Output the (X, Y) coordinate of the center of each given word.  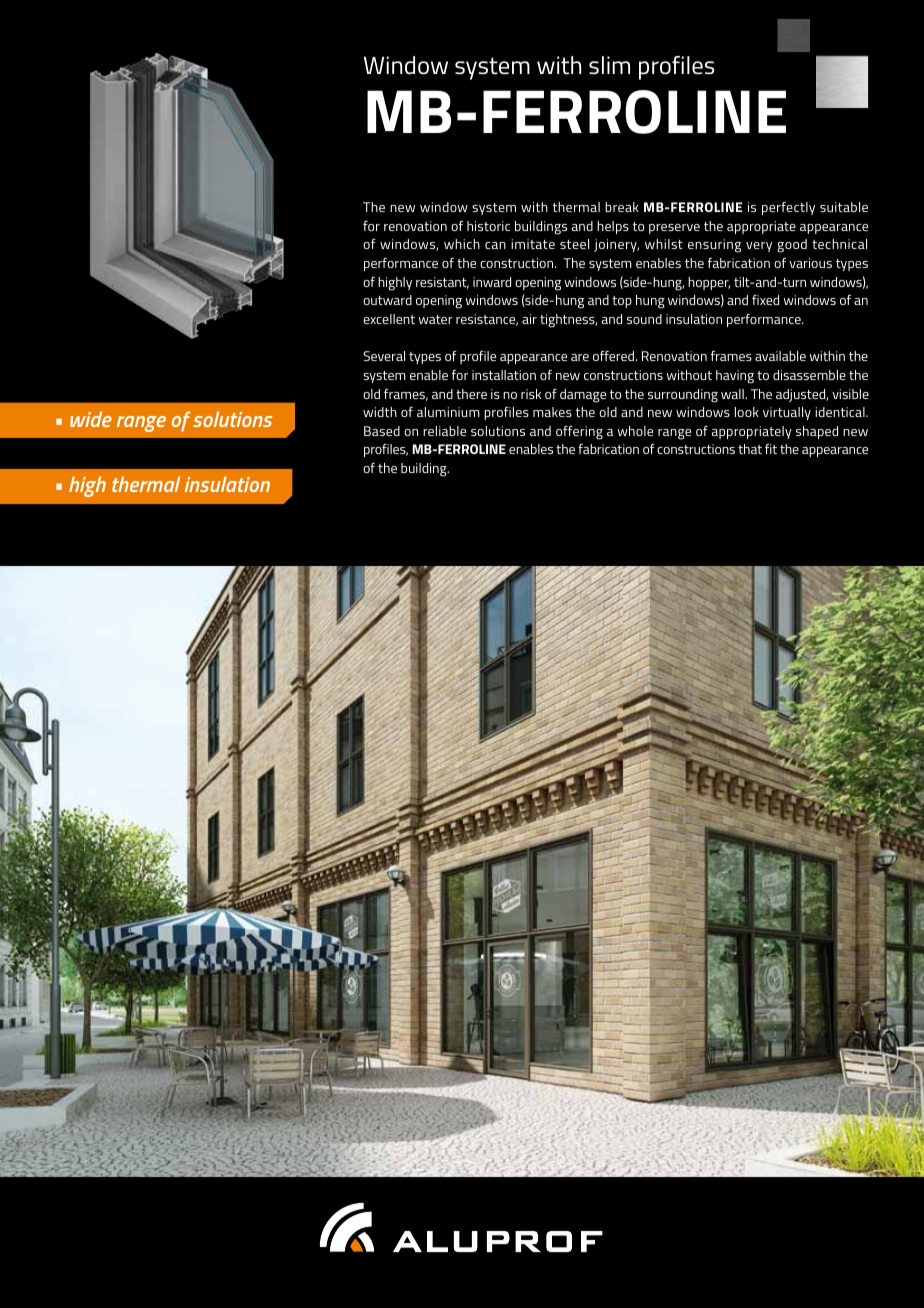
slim (609, 65)
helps (613, 227)
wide (91, 419)
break (622, 207)
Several (384, 356)
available (780, 356)
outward (387, 300)
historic (488, 226)
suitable (844, 207)
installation (504, 375)
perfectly (788, 208)
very (759, 247)
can (495, 245)
